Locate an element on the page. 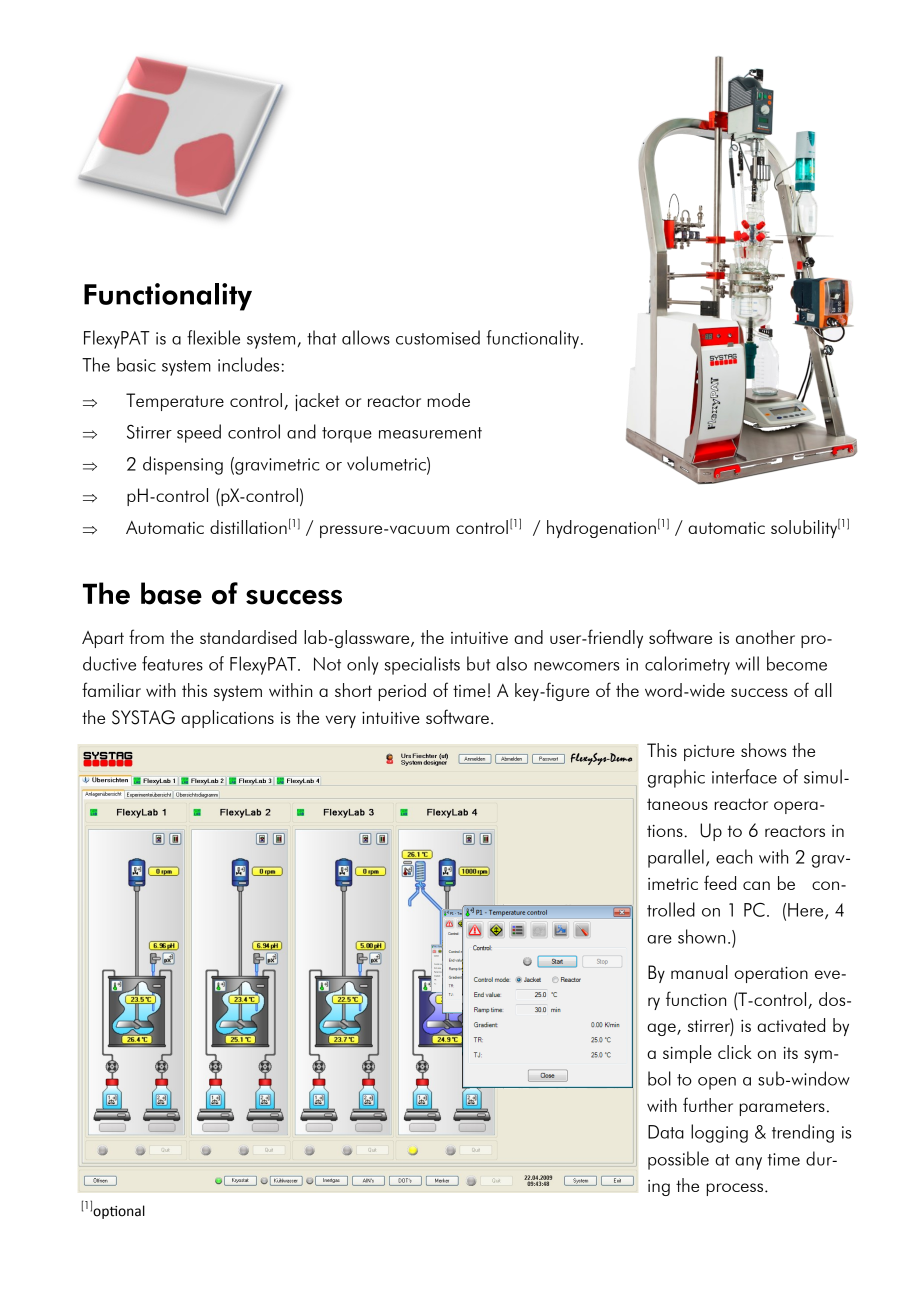  picture is located at coordinates (709, 753).
